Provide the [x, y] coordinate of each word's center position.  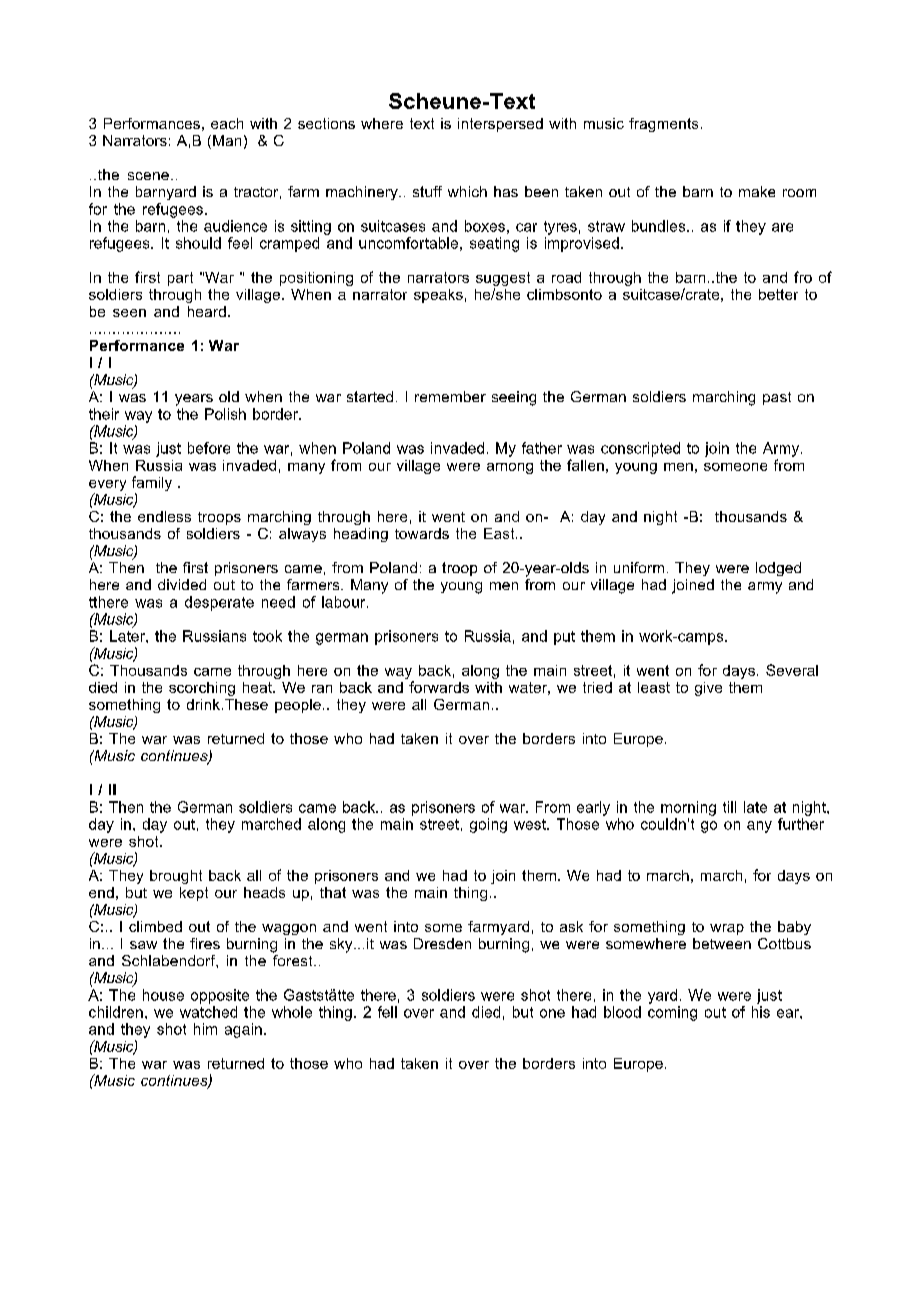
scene [148, 176]
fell [387, 1012]
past [777, 398]
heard [207, 311]
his [761, 1012]
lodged [778, 569]
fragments [663, 125]
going [488, 825]
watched [208, 1012]
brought [176, 877]
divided [182, 584]
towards [422, 533]
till [729, 807]
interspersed [500, 125]
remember [450, 396]
